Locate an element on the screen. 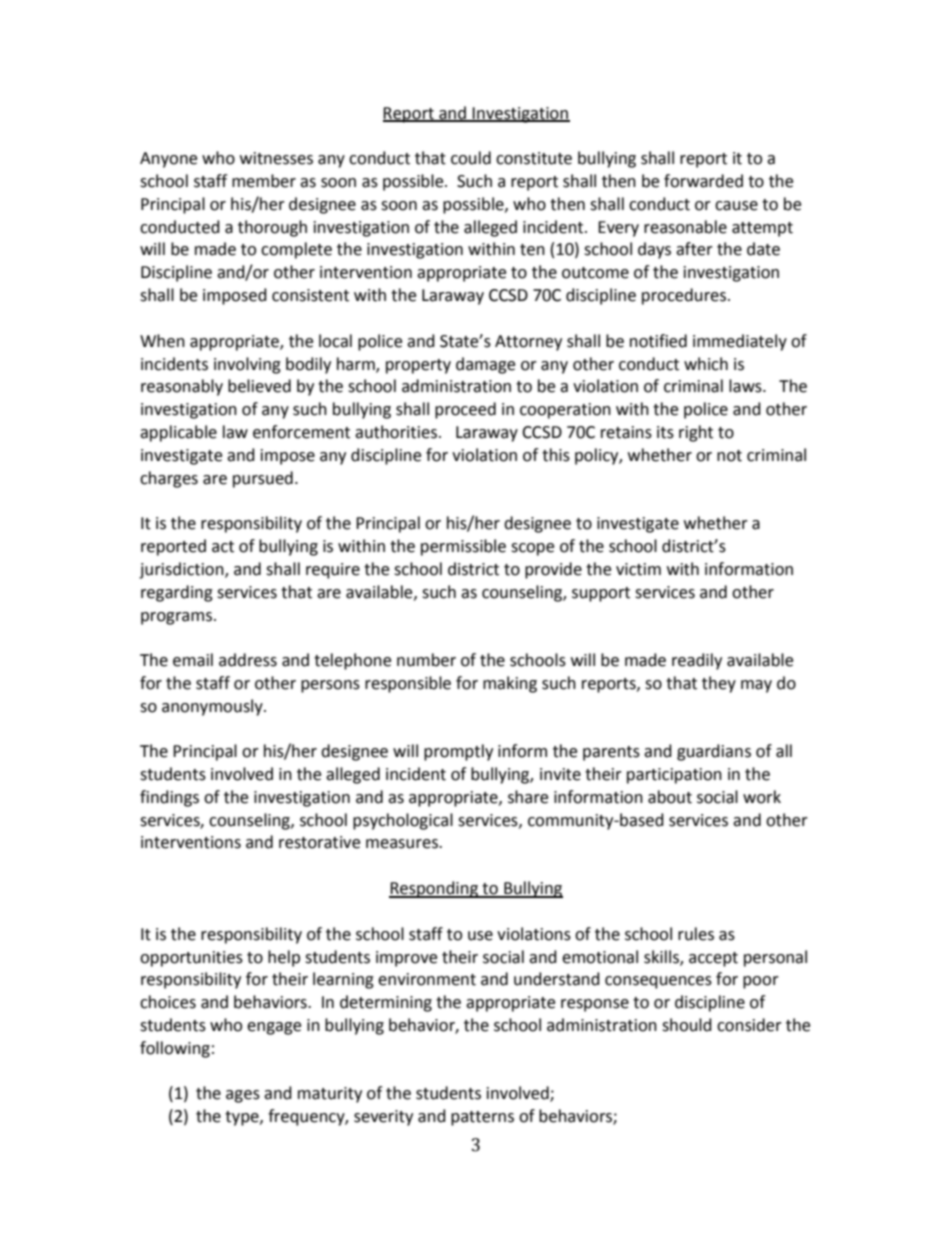 The width and height of the screenshot is (952, 1233). forwarded is located at coordinates (703, 181).
